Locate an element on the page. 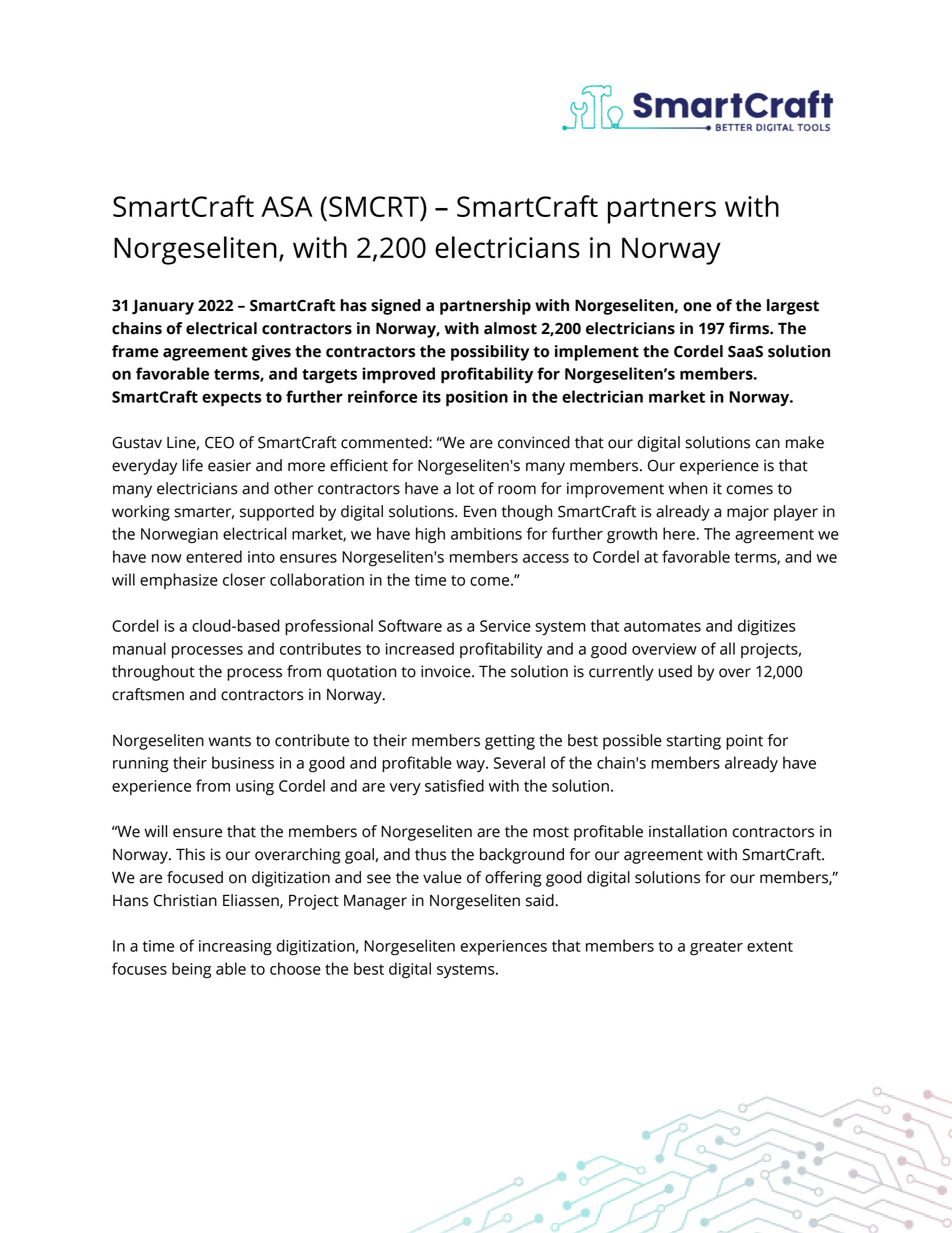 The height and width of the document is (1233, 952). one is located at coordinates (697, 307).
